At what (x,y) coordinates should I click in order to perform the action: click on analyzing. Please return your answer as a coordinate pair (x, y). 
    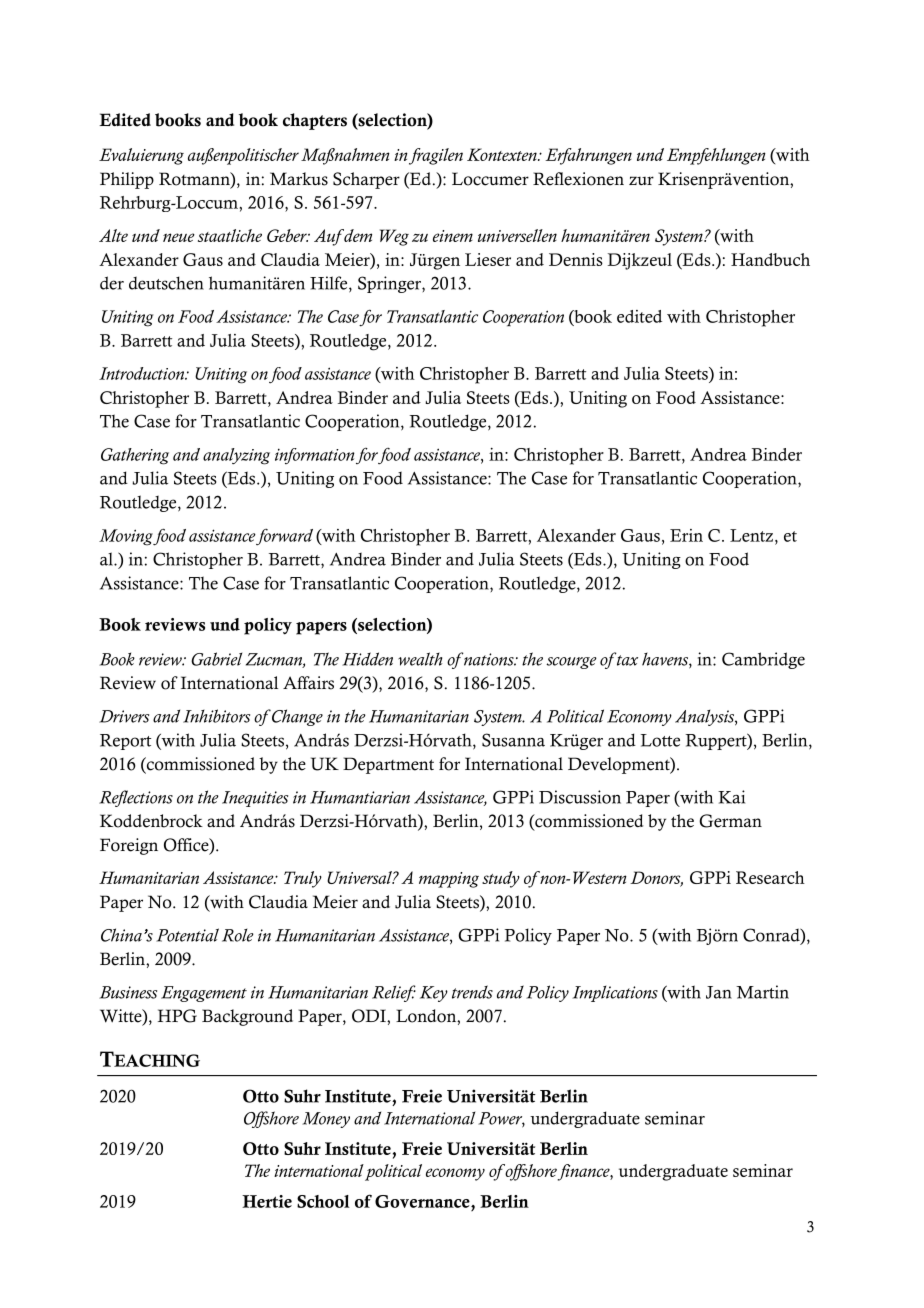
    Looking at the image, I should click on (236, 456).
